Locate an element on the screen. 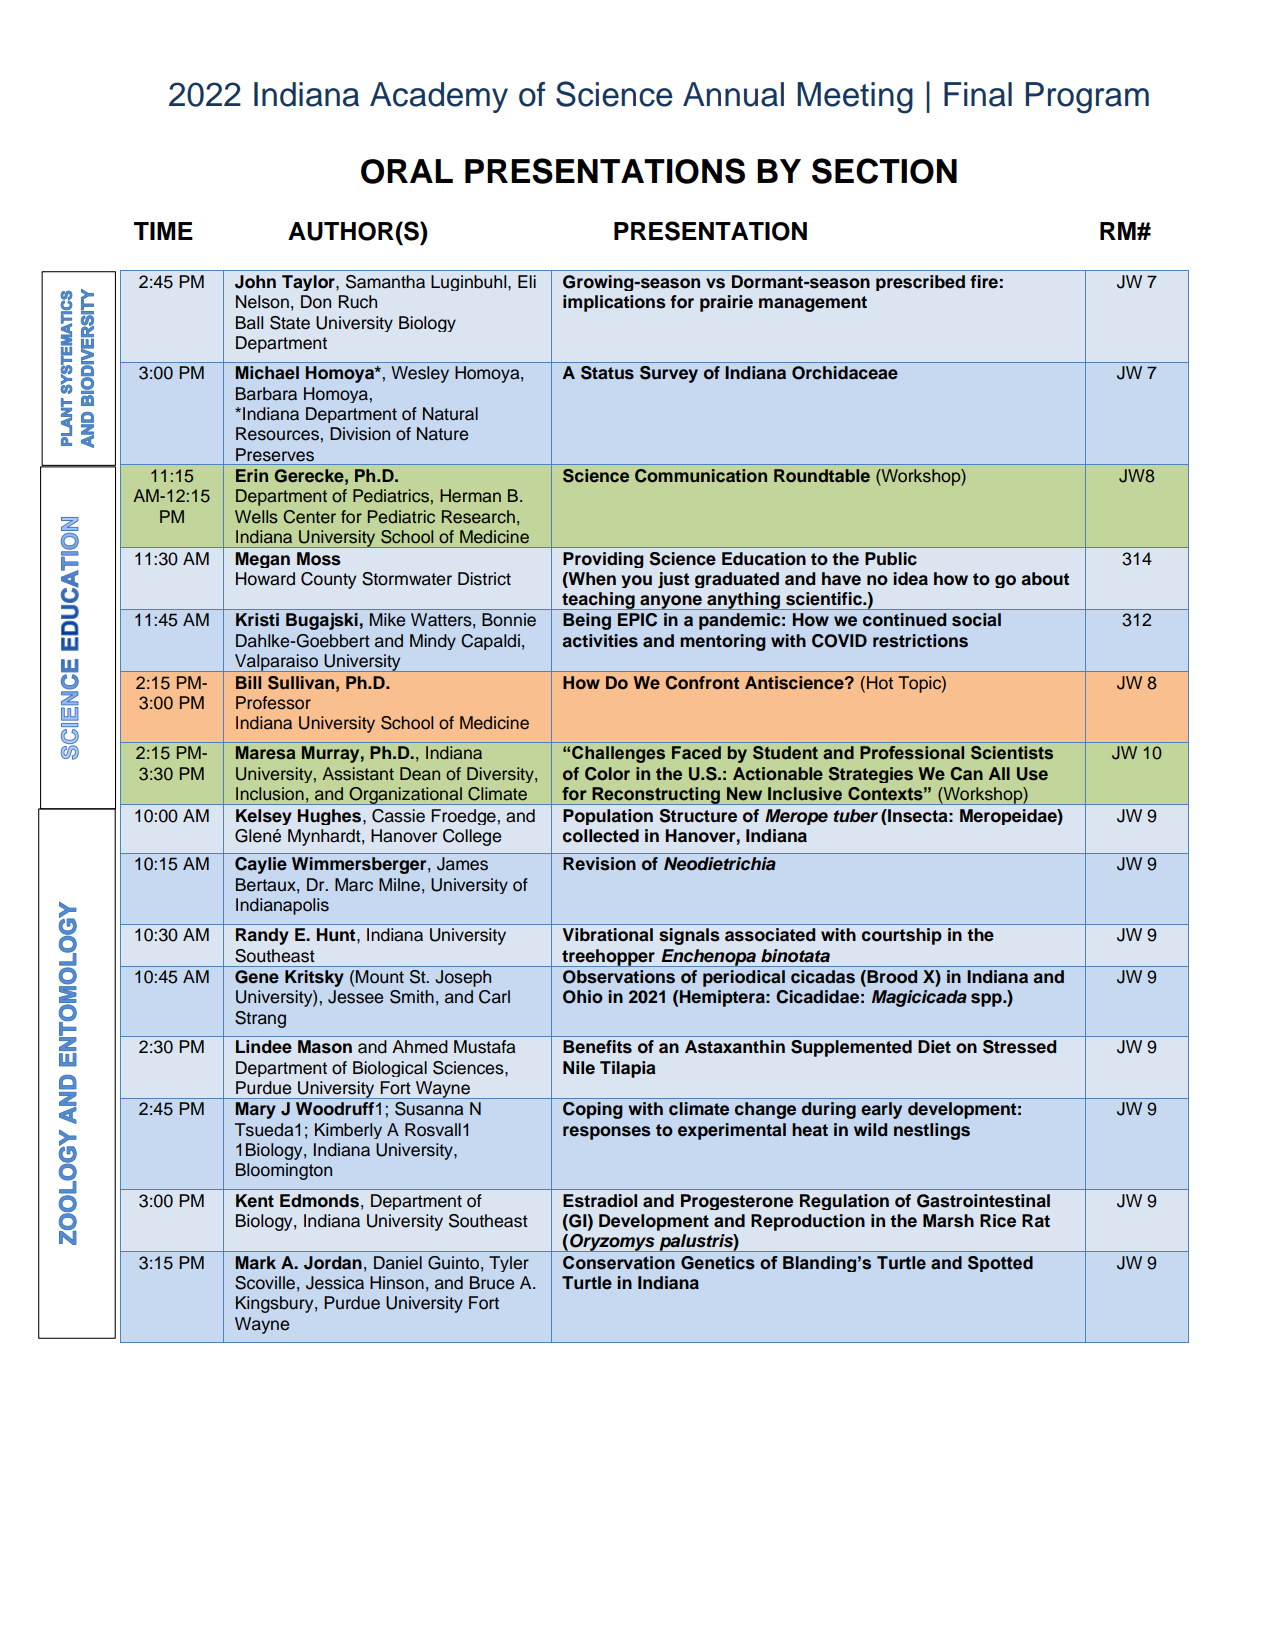 Image resolution: width=1274 pixels, height=1649 pixels. Public is located at coordinates (891, 559).
